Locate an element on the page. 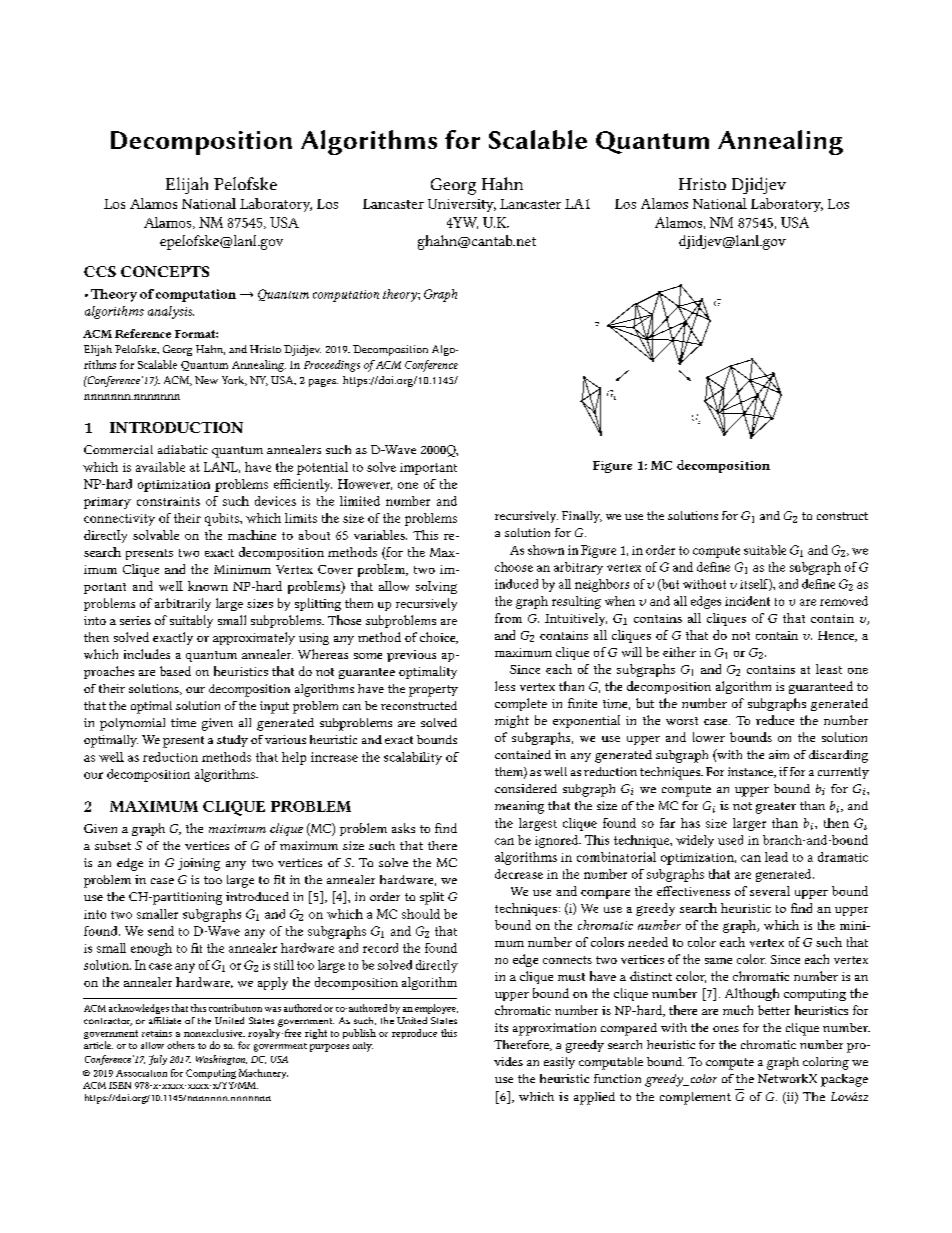 This image has width=952, height=1233. constraints is located at coordinates (168, 501).
